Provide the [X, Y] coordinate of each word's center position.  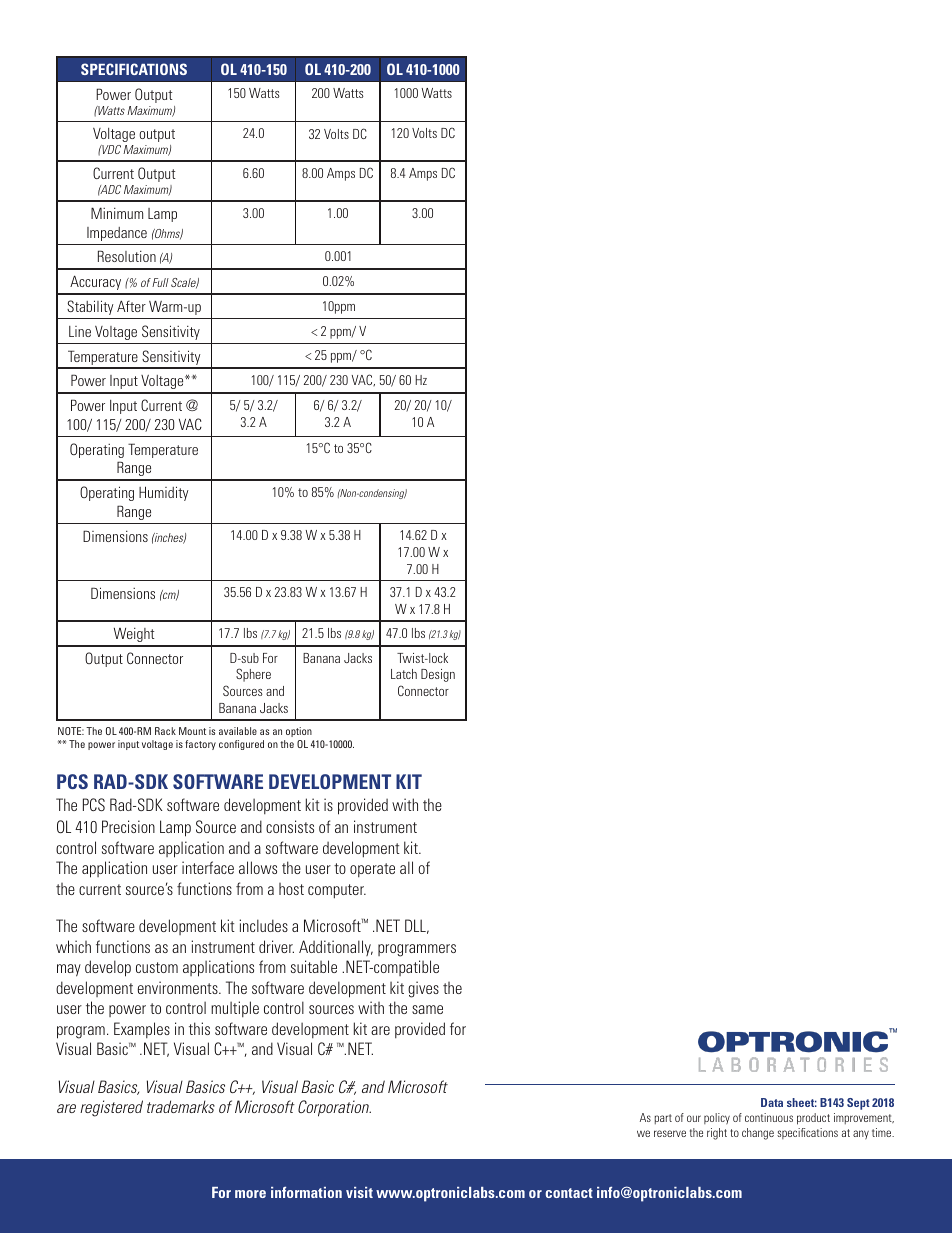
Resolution [127, 256]
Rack [165, 731]
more [250, 1194]
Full [160, 282]
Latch [404, 674]
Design [438, 675]
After [131, 306]
